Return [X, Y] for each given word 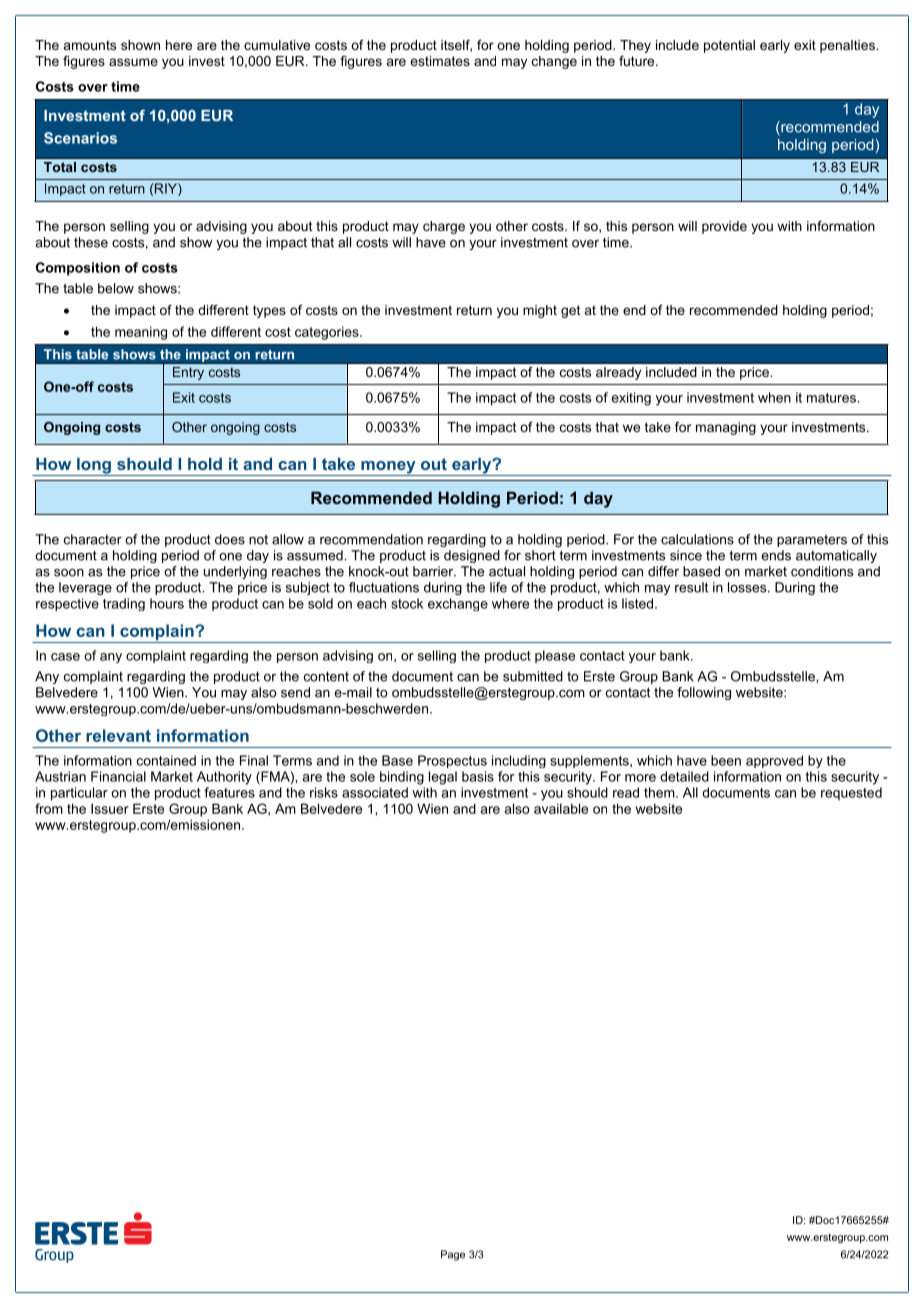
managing [726, 428]
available [561, 808]
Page [453, 1255]
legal [443, 778]
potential [729, 46]
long [94, 467]
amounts [90, 45]
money [388, 468]
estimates [440, 61]
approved [774, 761]
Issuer [110, 808]
